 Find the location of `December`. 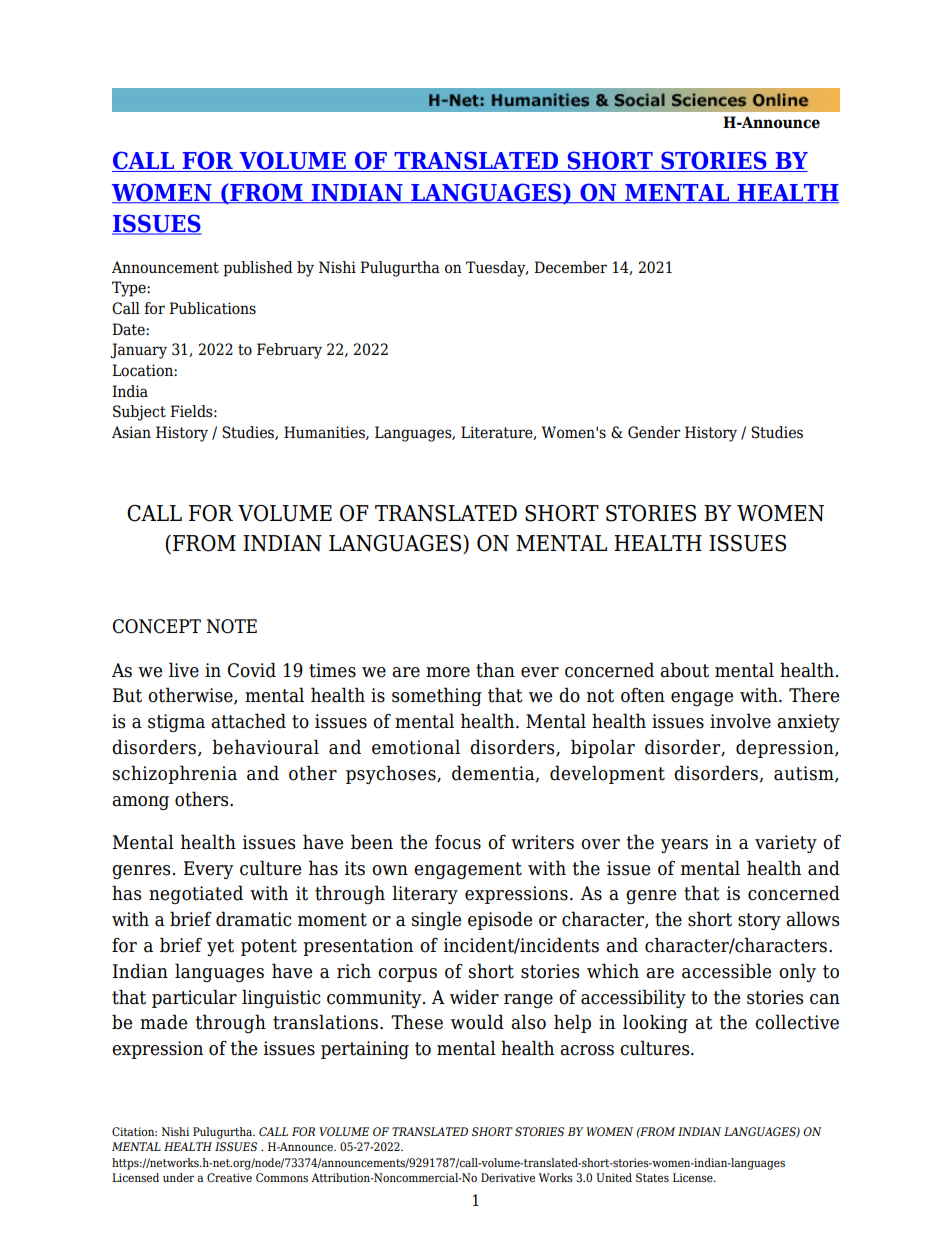

December is located at coordinates (570, 267).
